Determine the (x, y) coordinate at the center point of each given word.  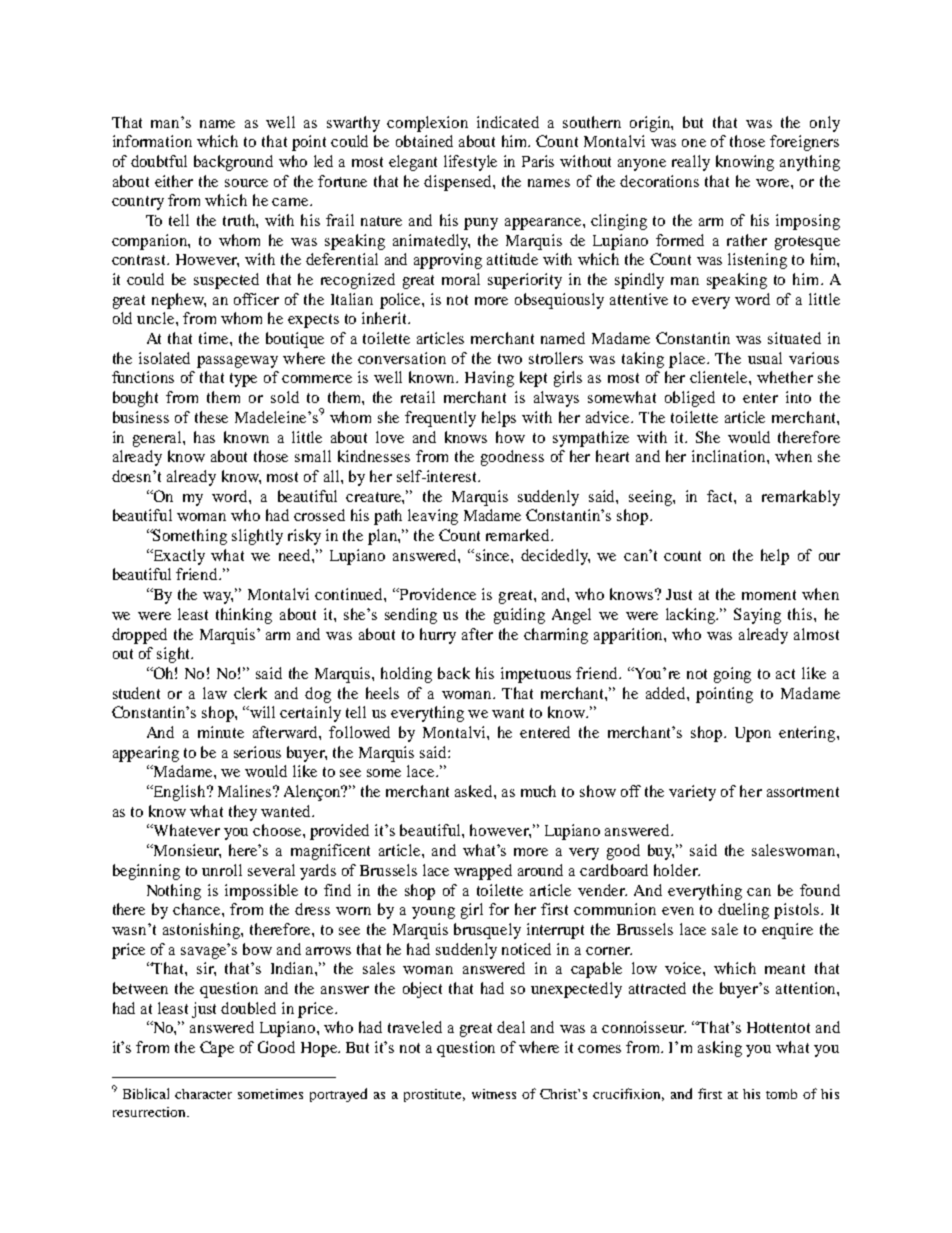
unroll (222, 870)
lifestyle (470, 163)
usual (765, 358)
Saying (757, 616)
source (246, 183)
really (691, 163)
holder (677, 870)
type (243, 380)
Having (489, 379)
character (203, 1094)
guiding (519, 616)
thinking (244, 616)
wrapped (483, 872)
